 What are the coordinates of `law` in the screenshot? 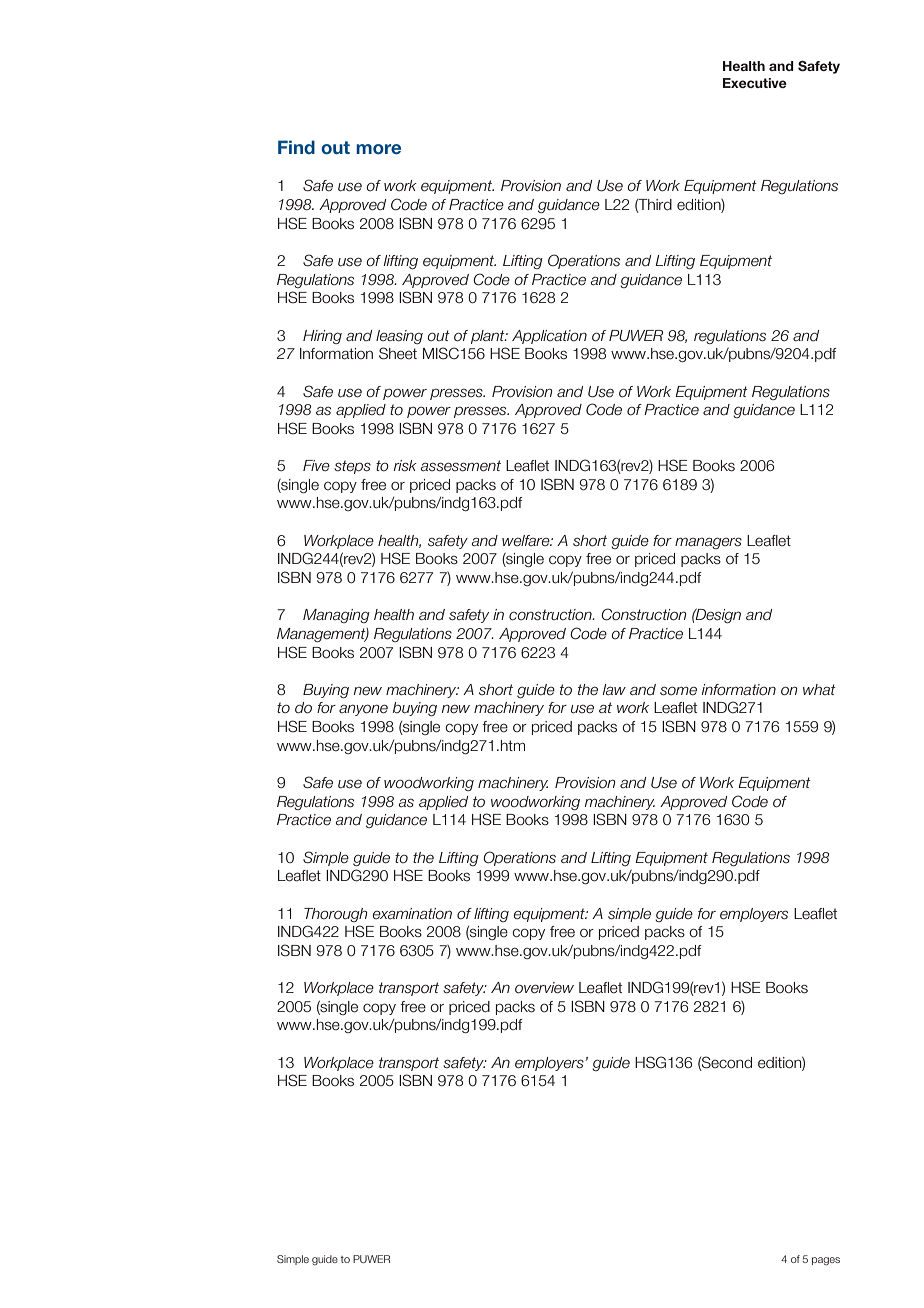 It's located at (614, 689).
